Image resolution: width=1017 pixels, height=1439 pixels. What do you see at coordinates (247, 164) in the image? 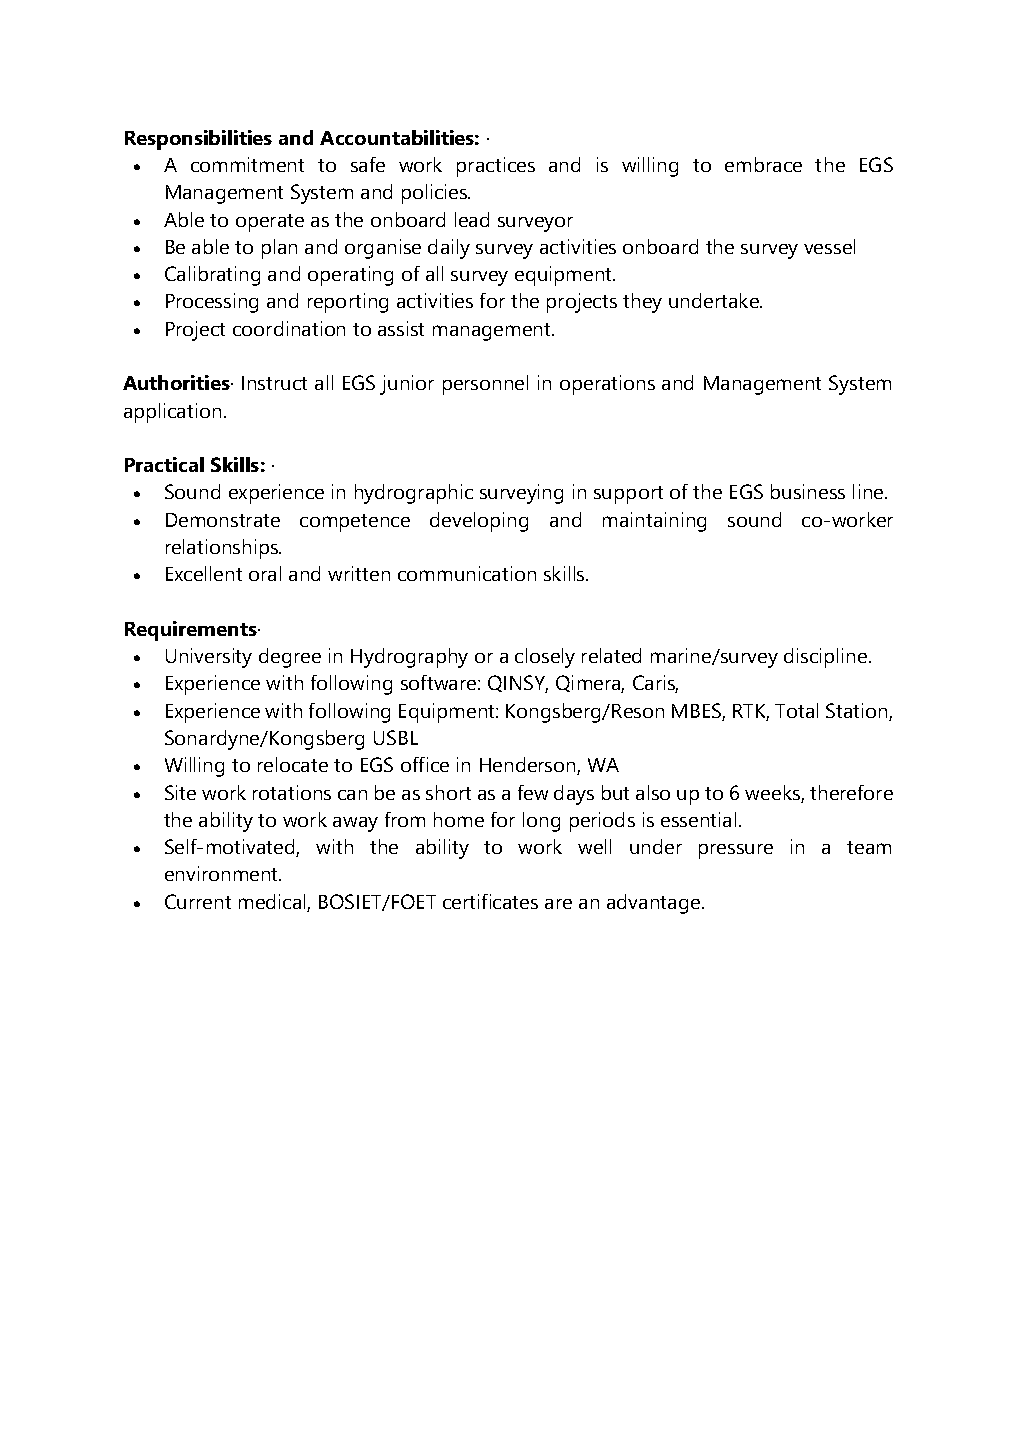
I see `commitment` at bounding box center [247, 164].
